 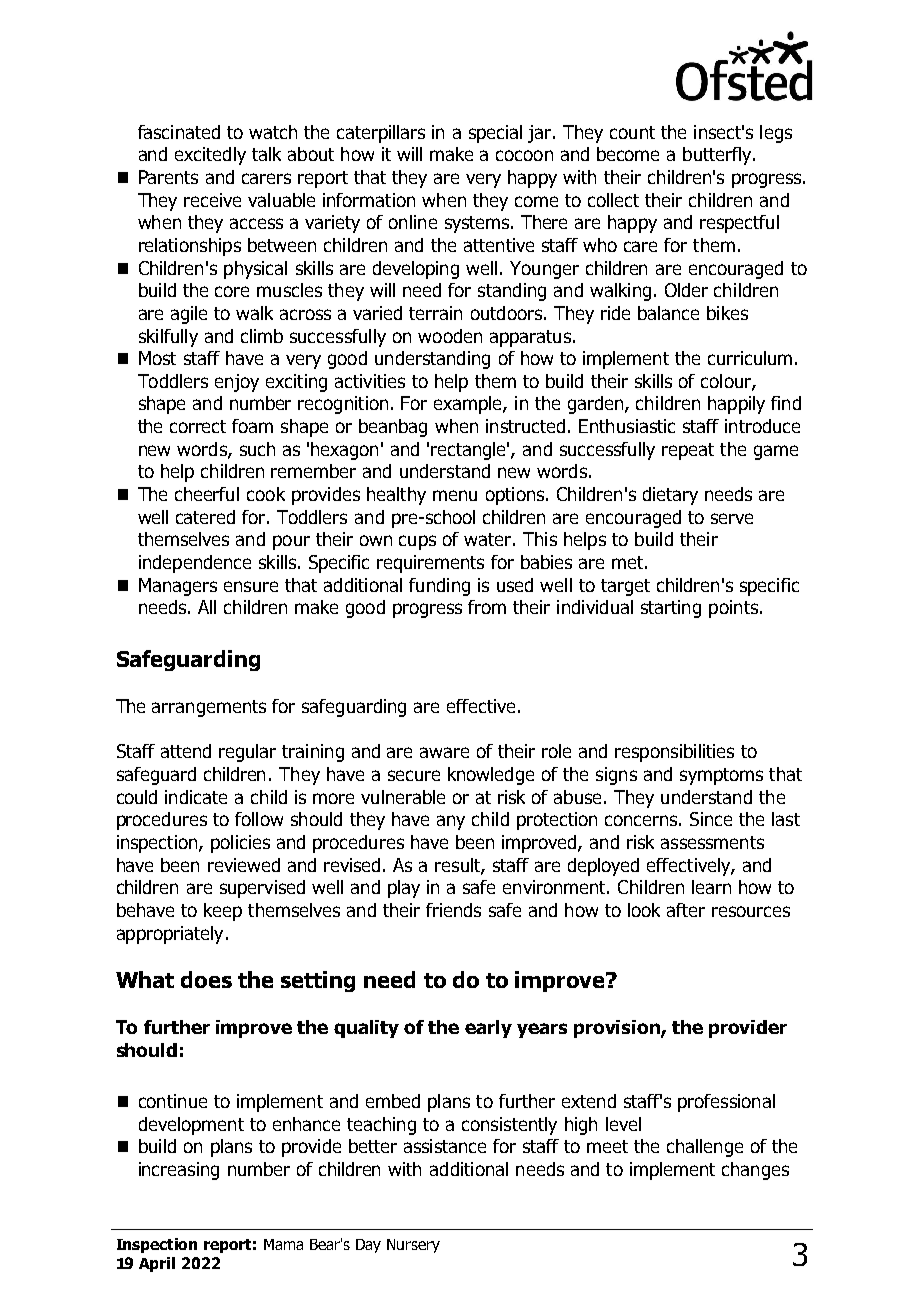 I want to click on does, so click(x=206, y=979).
